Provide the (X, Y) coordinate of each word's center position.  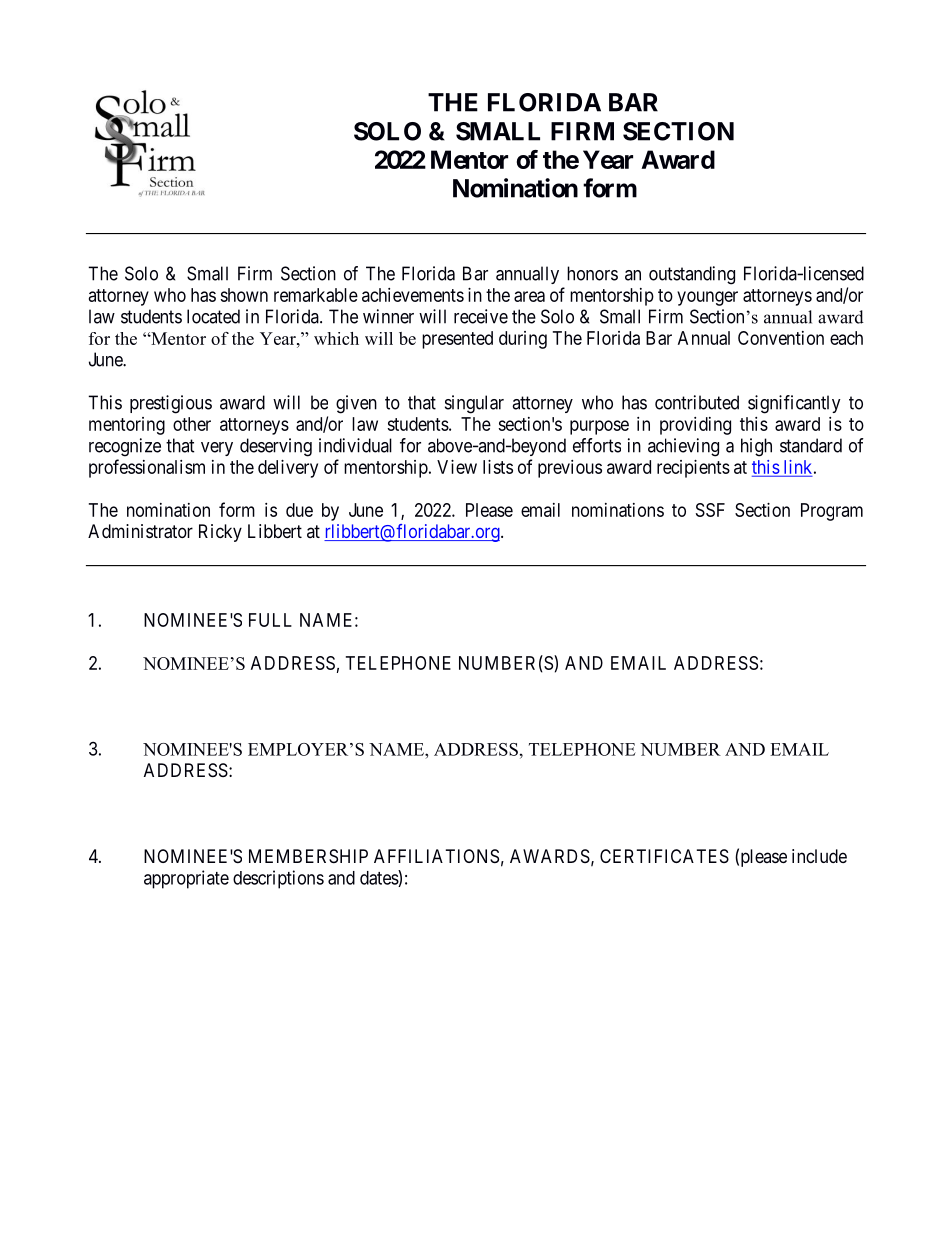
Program (832, 512)
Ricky (220, 533)
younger (707, 298)
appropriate (186, 879)
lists (498, 467)
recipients (693, 469)
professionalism (147, 468)
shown (244, 295)
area (529, 296)
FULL (270, 620)
